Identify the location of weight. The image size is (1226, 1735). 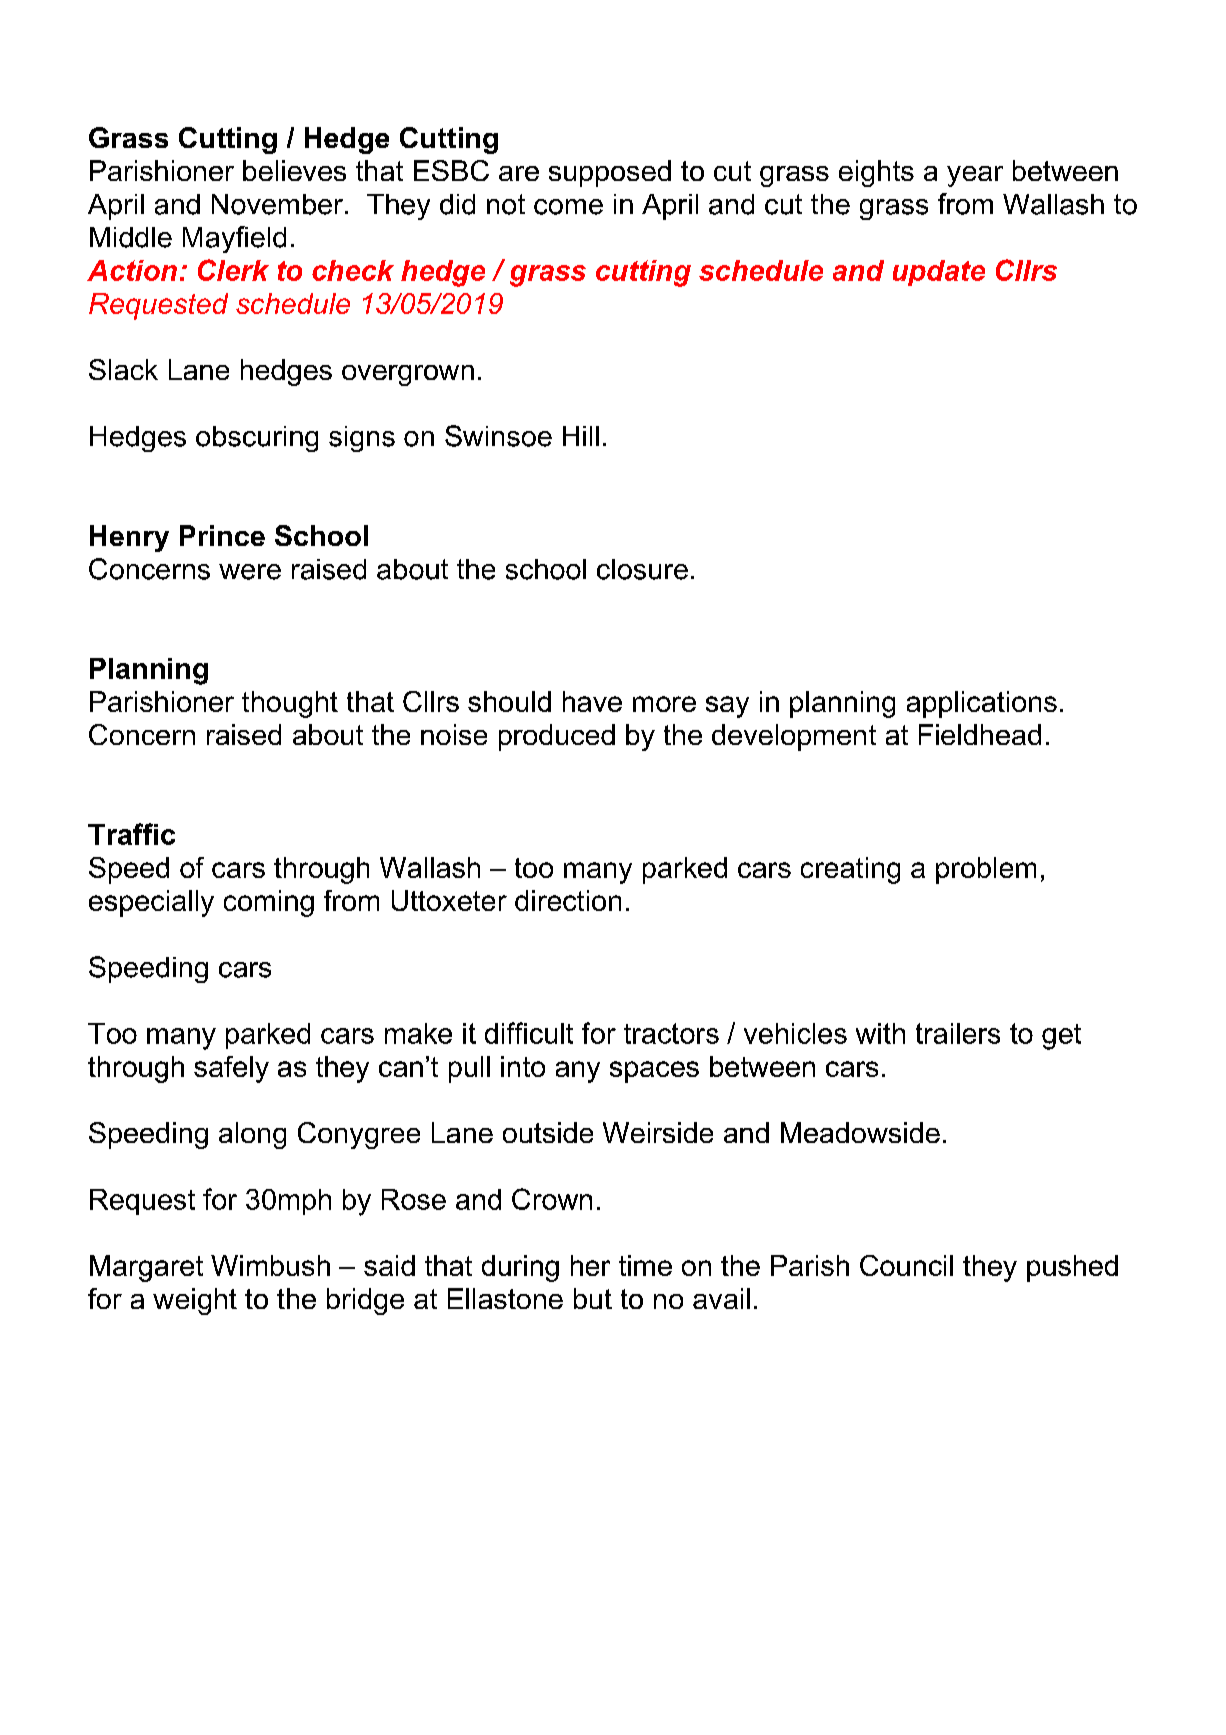
(195, 1301).
